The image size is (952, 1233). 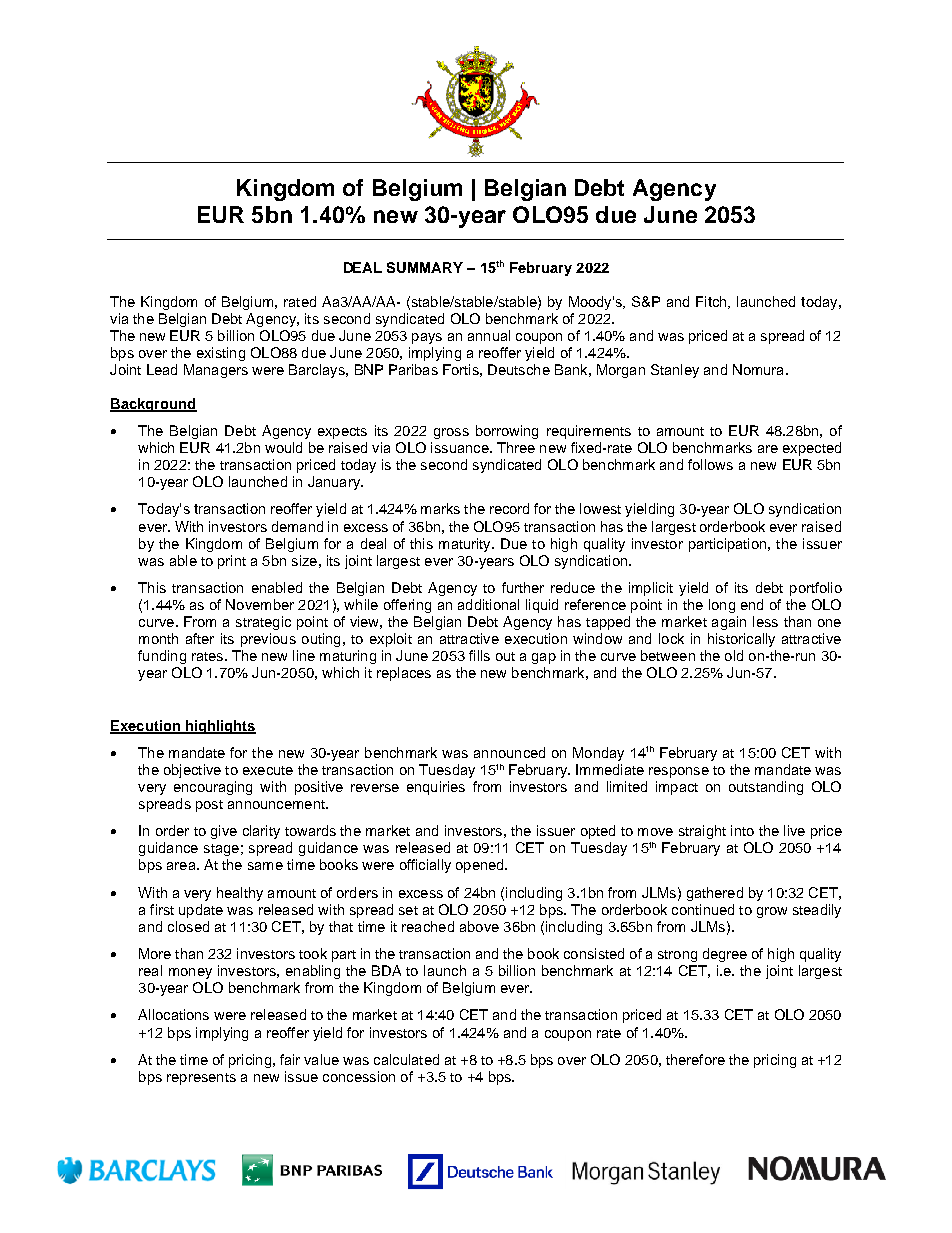 I want to click on SUMMARY, so click(x=425, y=267).
